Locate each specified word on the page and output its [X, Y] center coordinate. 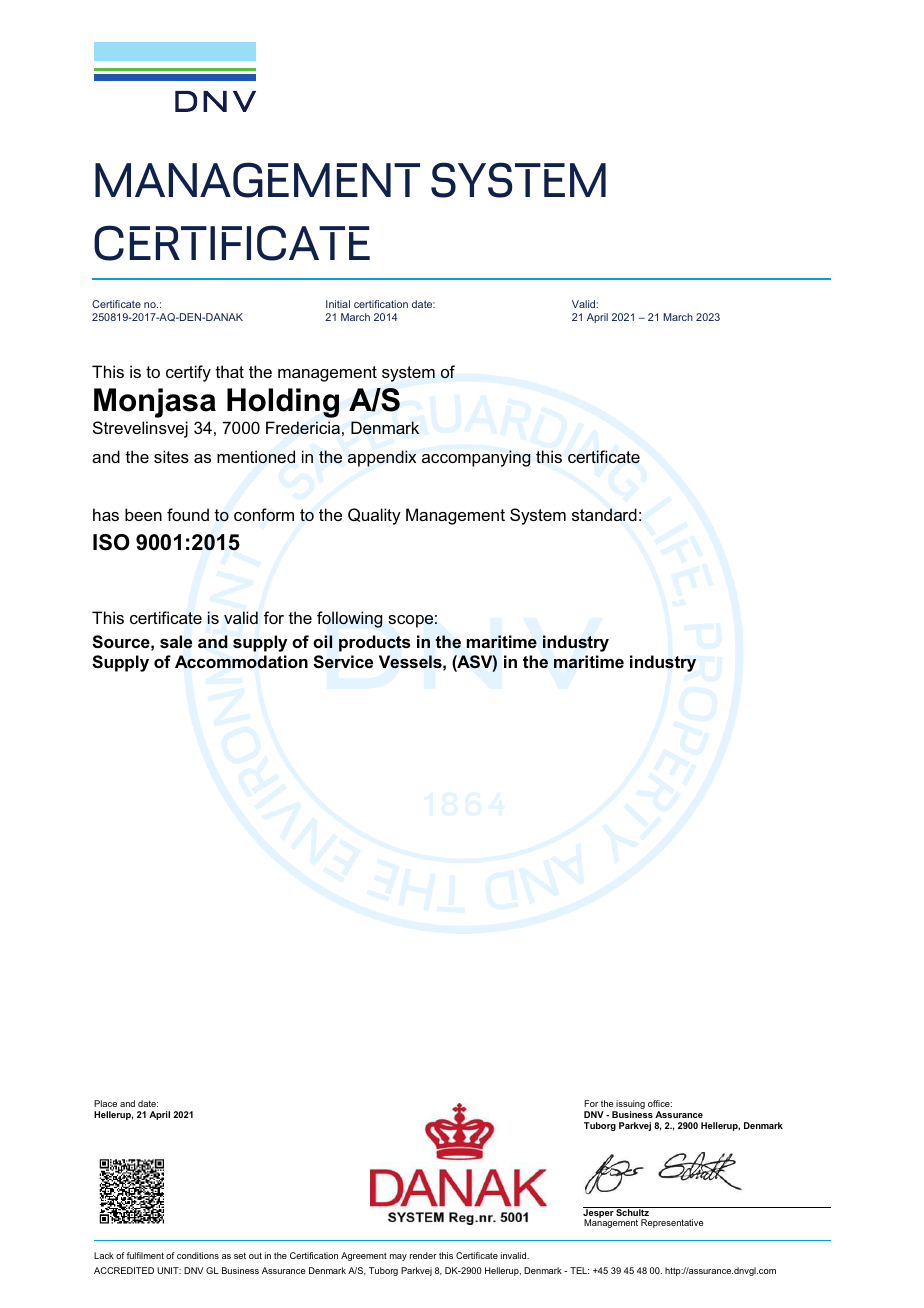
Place [105, 1103]
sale [176, 642]
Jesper [599, 1213]
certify [188, 373]
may [398, 1257]
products [375, 643]
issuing [630, 1106]
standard [604, 514]
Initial [338, 304]
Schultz [633, 1211]
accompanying [476, 458]
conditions [198, 1255]
